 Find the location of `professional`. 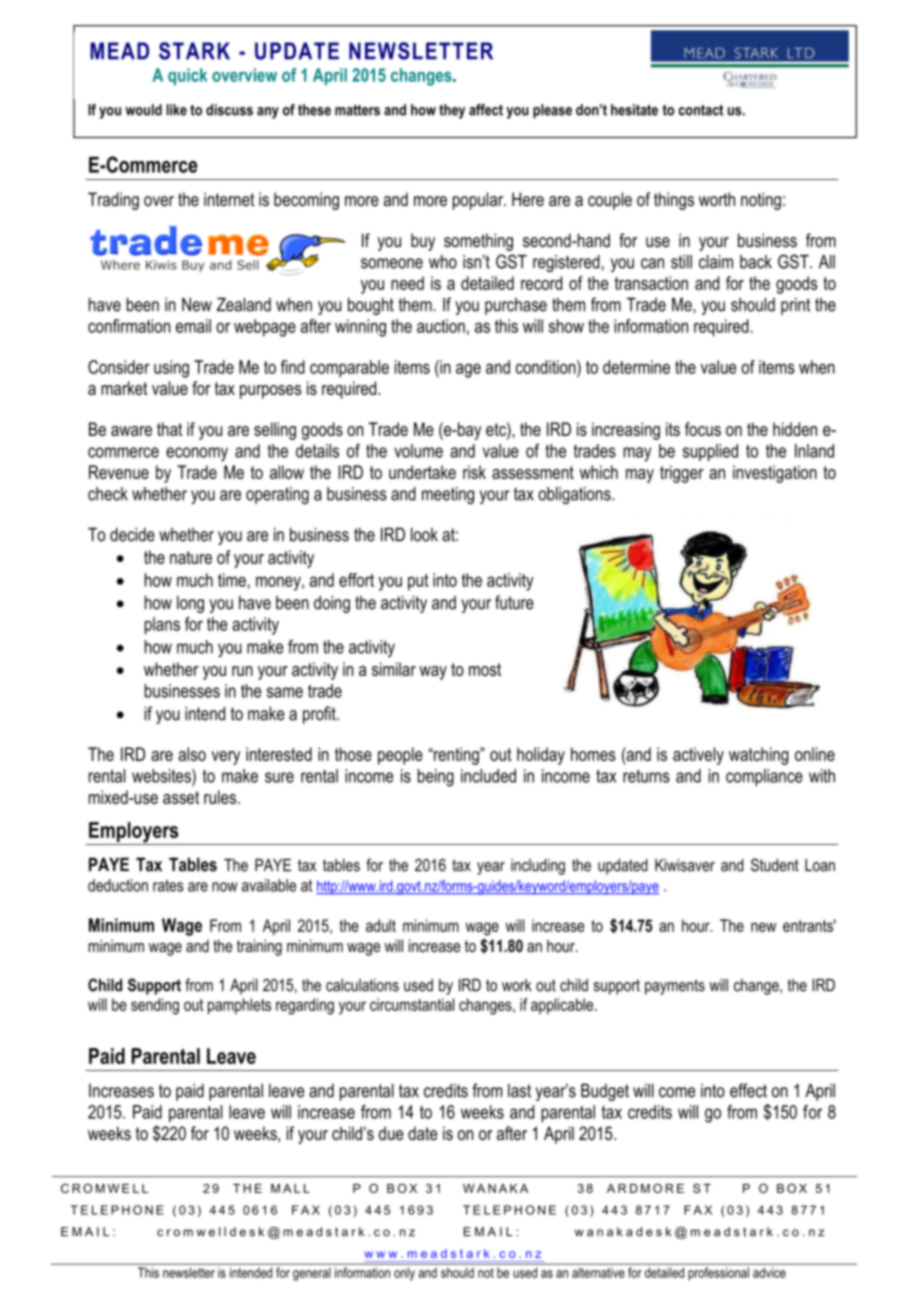

professional is located at coordinates (719, 1274).
